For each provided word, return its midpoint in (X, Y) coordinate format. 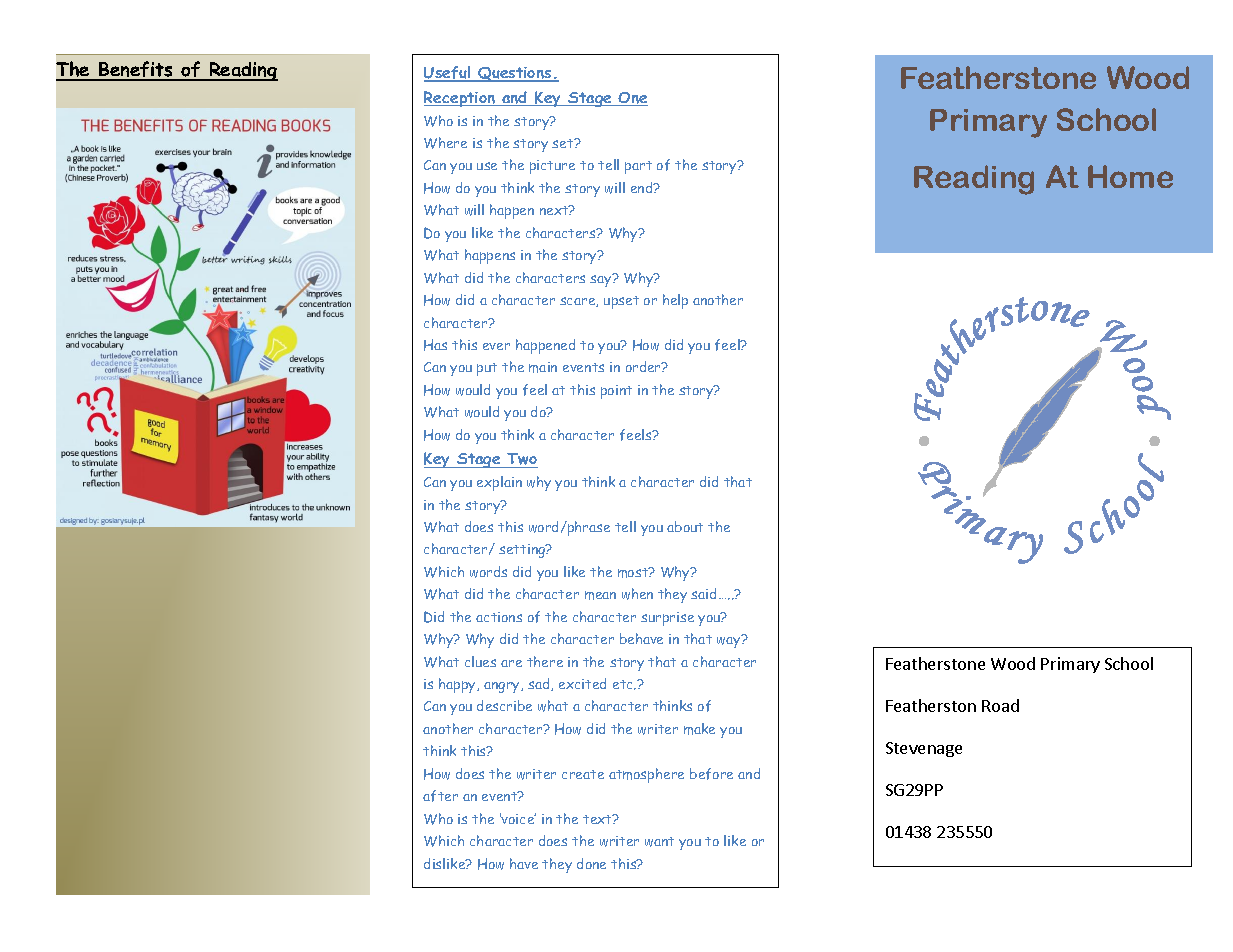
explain (499, 483)
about (685, 526)
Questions (515, 74)
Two (521, 460)
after (440, 796)
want (659, 842)
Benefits (136, 70)
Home (1130, 176)
